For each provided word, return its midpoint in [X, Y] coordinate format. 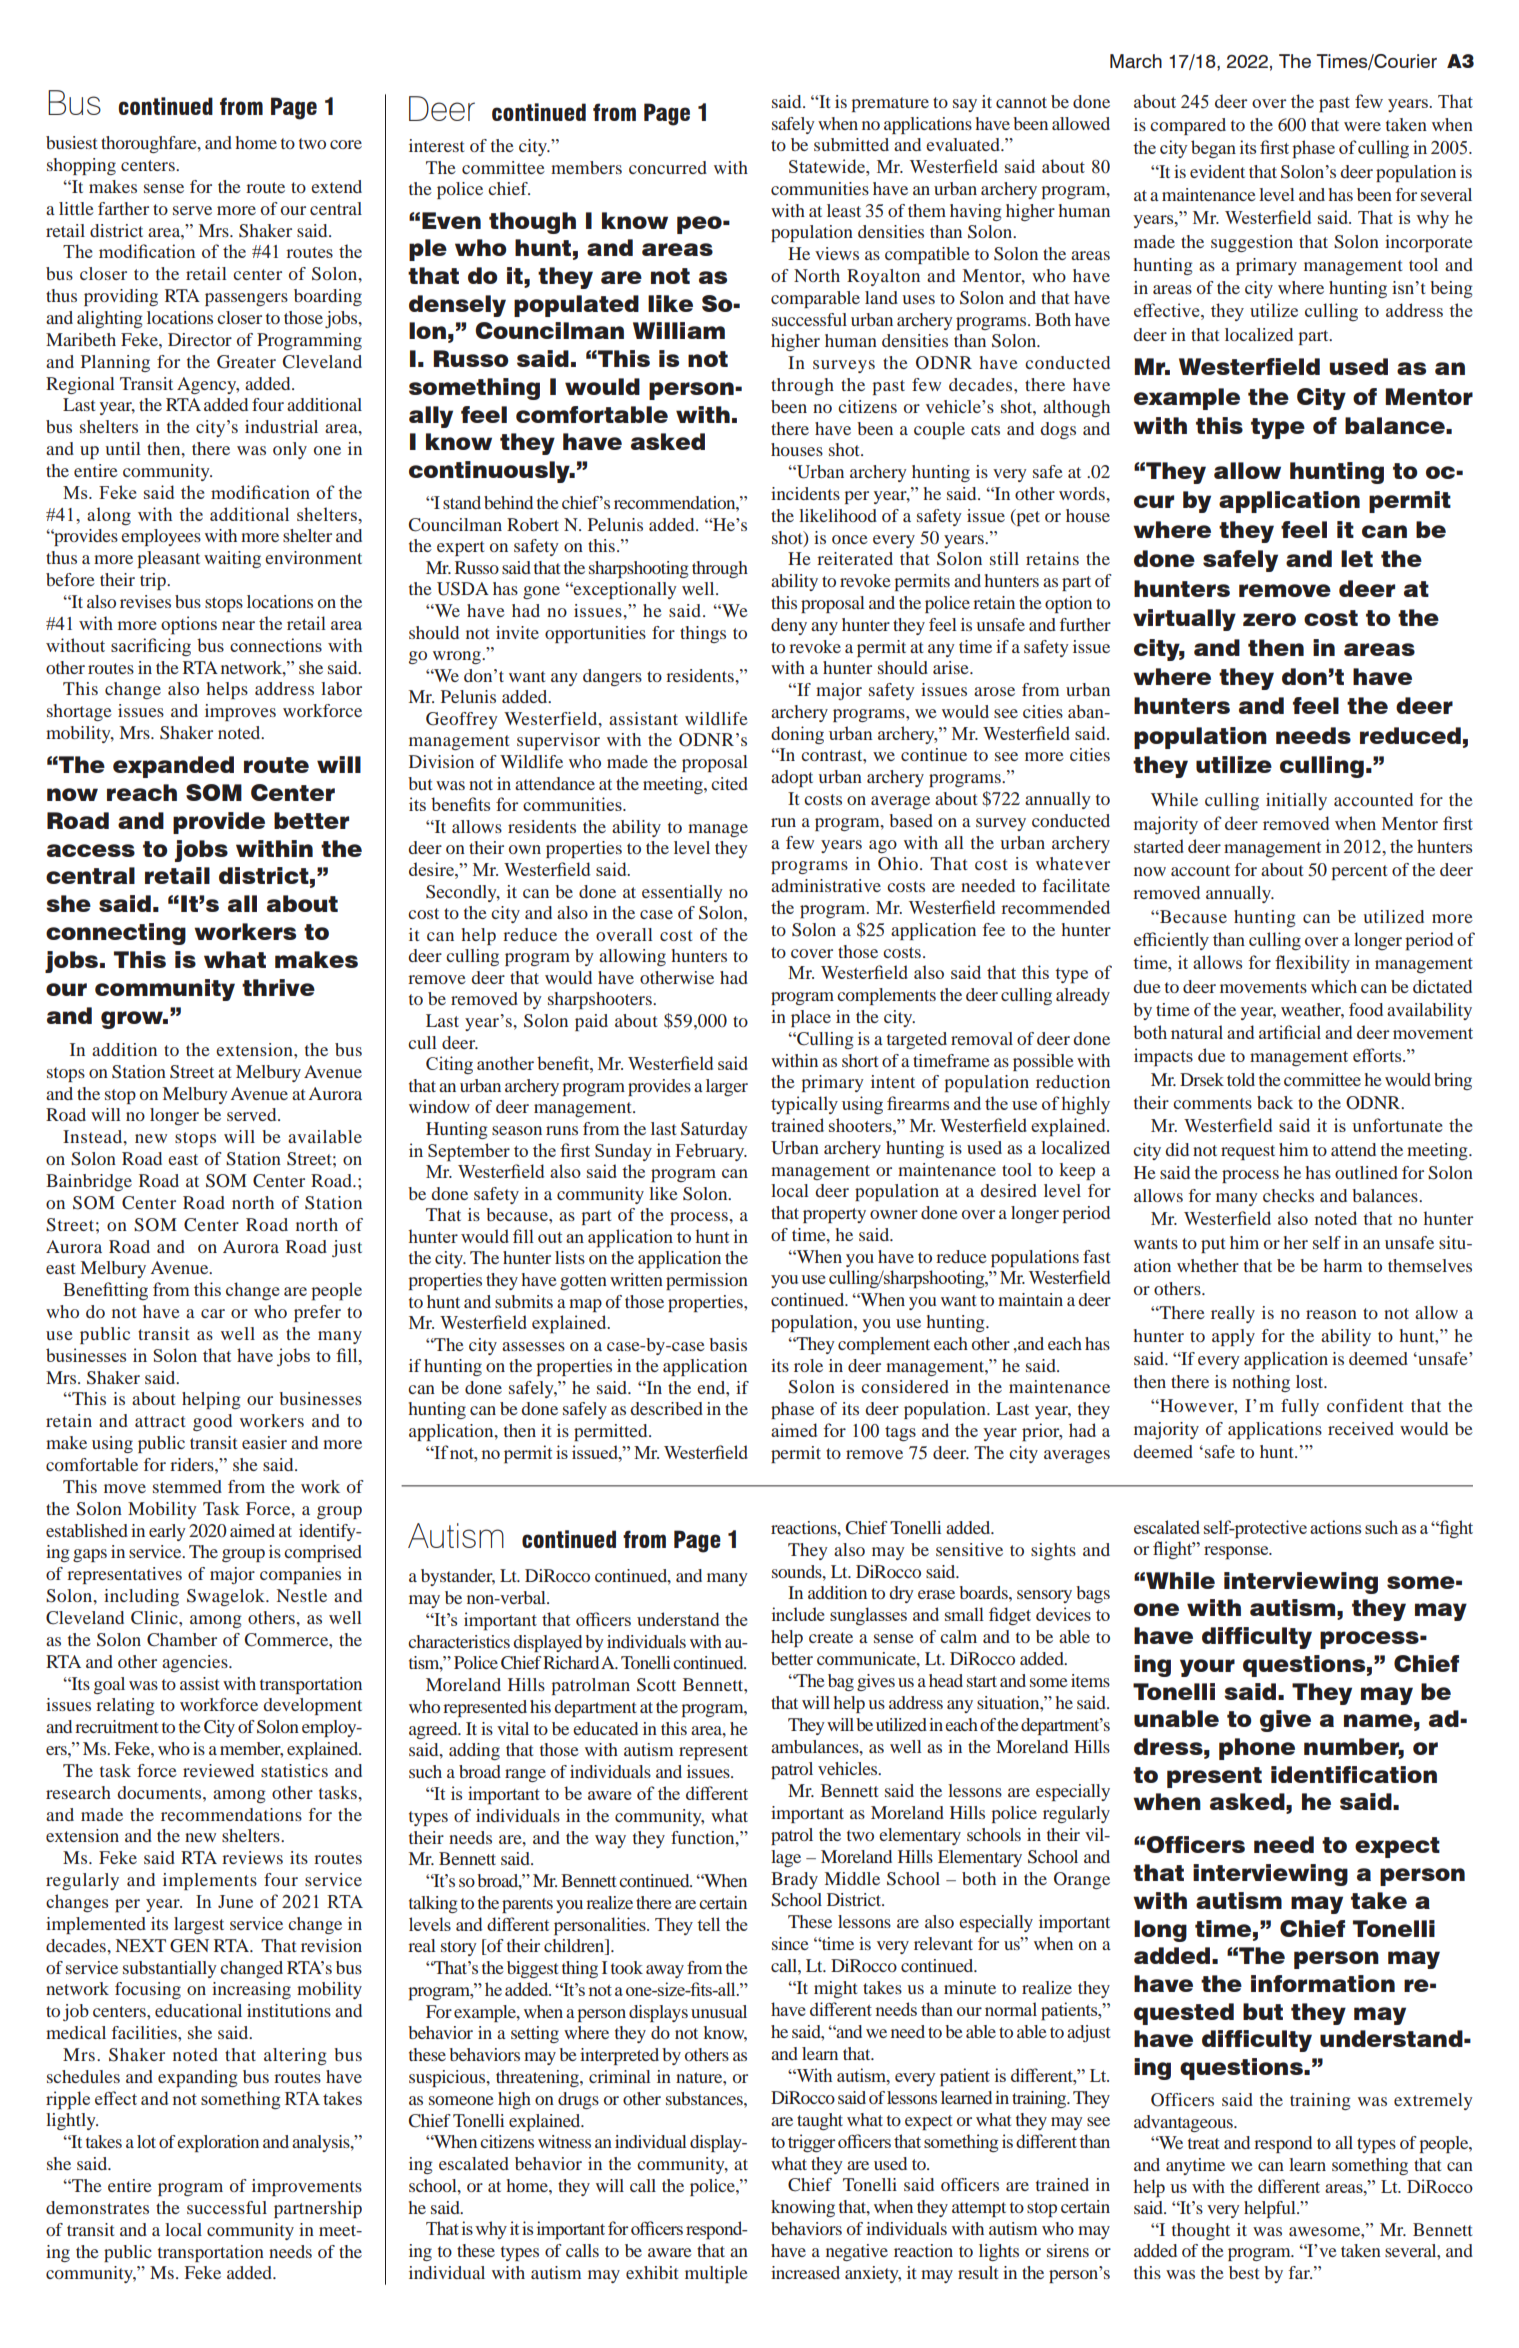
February [711, 1152]
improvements [307, 2187]
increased [805, 2272]
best [1244, 2272]
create [831, 1637]
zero [1269, 619]
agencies [196, 1663]
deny [789, 626]
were [1362, 126]
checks [1288, 1195]
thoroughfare [150, 144]
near [238, 625]
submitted [851, 144]
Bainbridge [89, 1182]
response [1237, 1553]
